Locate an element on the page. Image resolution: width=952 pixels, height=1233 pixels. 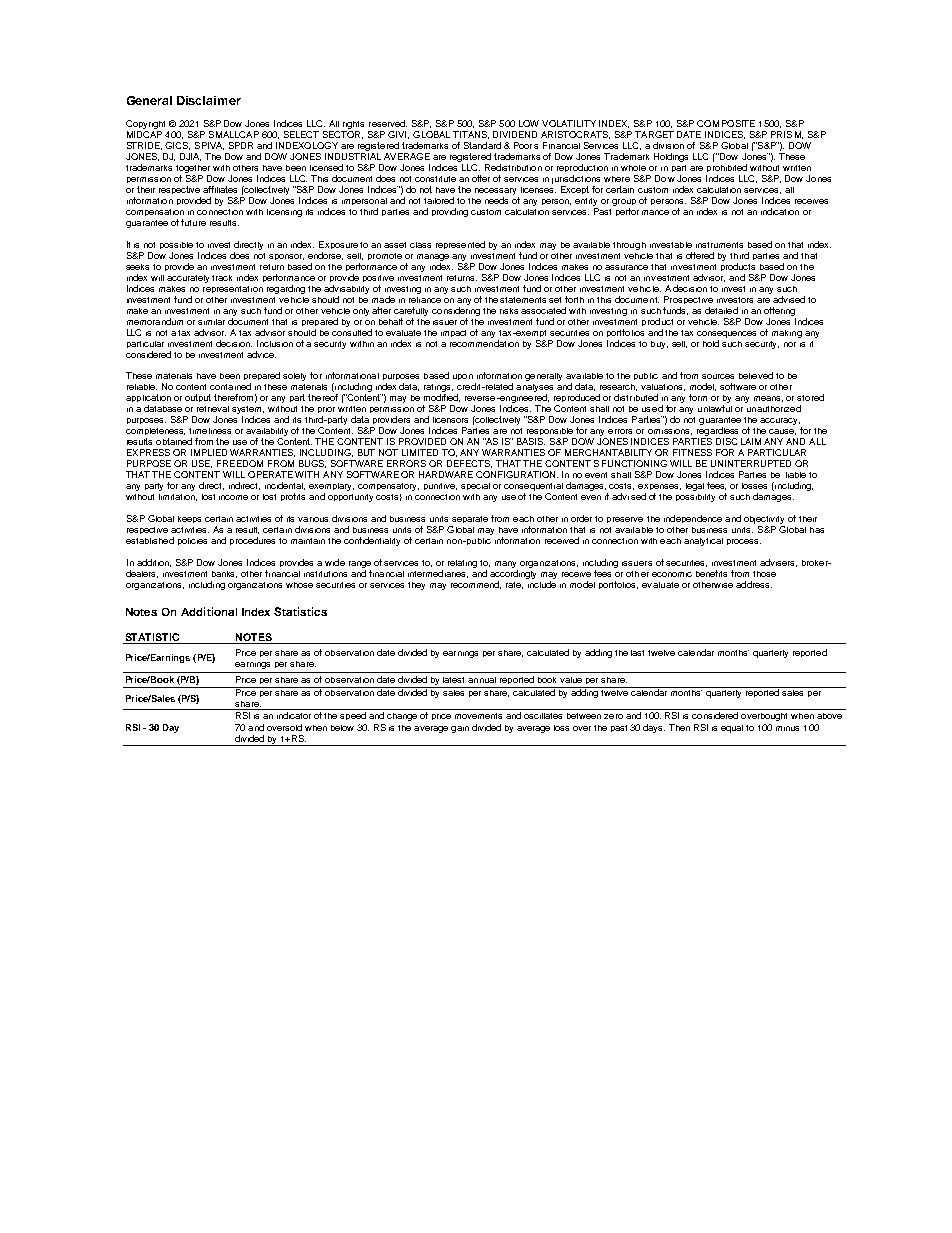
detailed is located at coordinates (721, 310).
